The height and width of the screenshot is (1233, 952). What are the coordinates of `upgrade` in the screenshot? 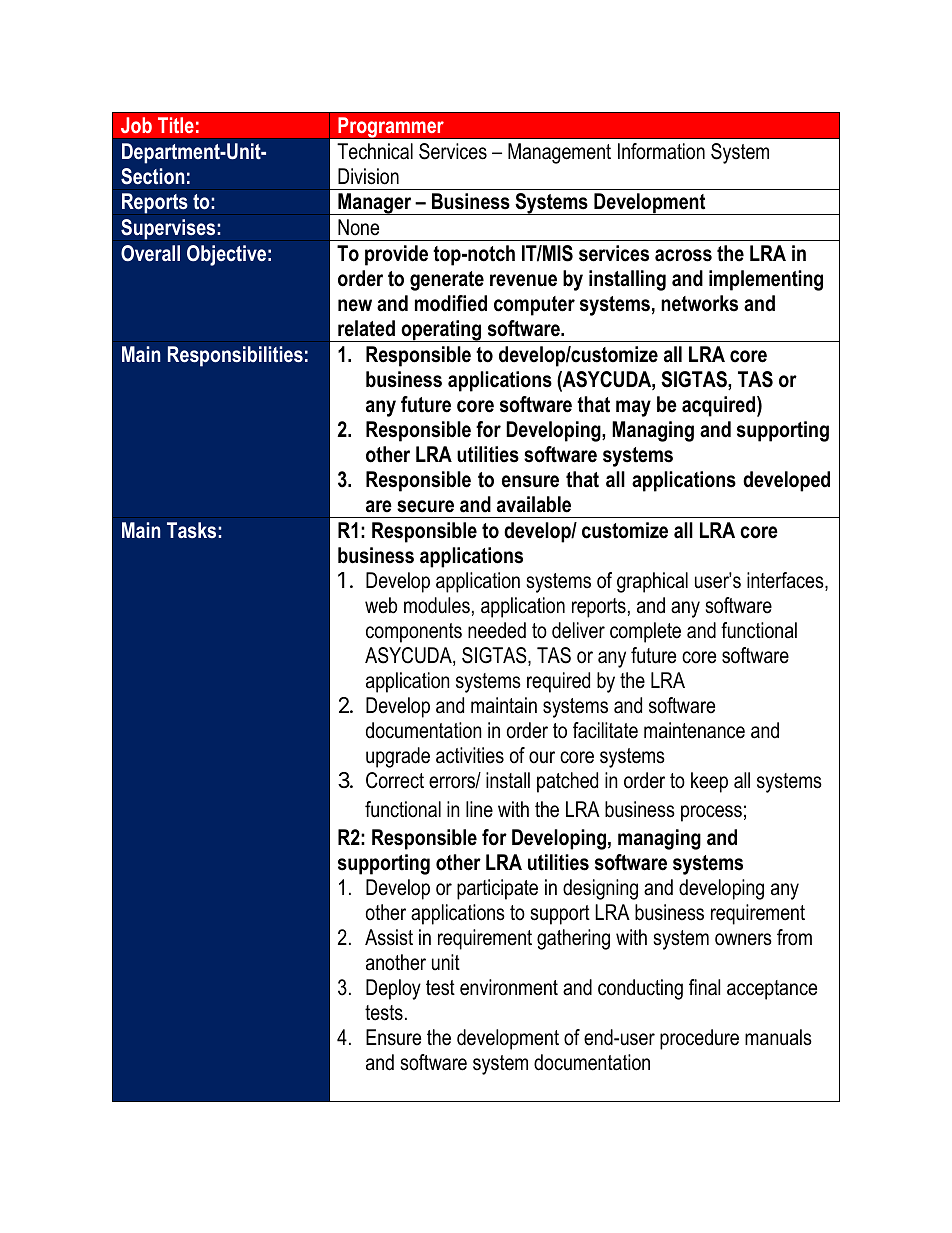 It's located at (398, 757).
